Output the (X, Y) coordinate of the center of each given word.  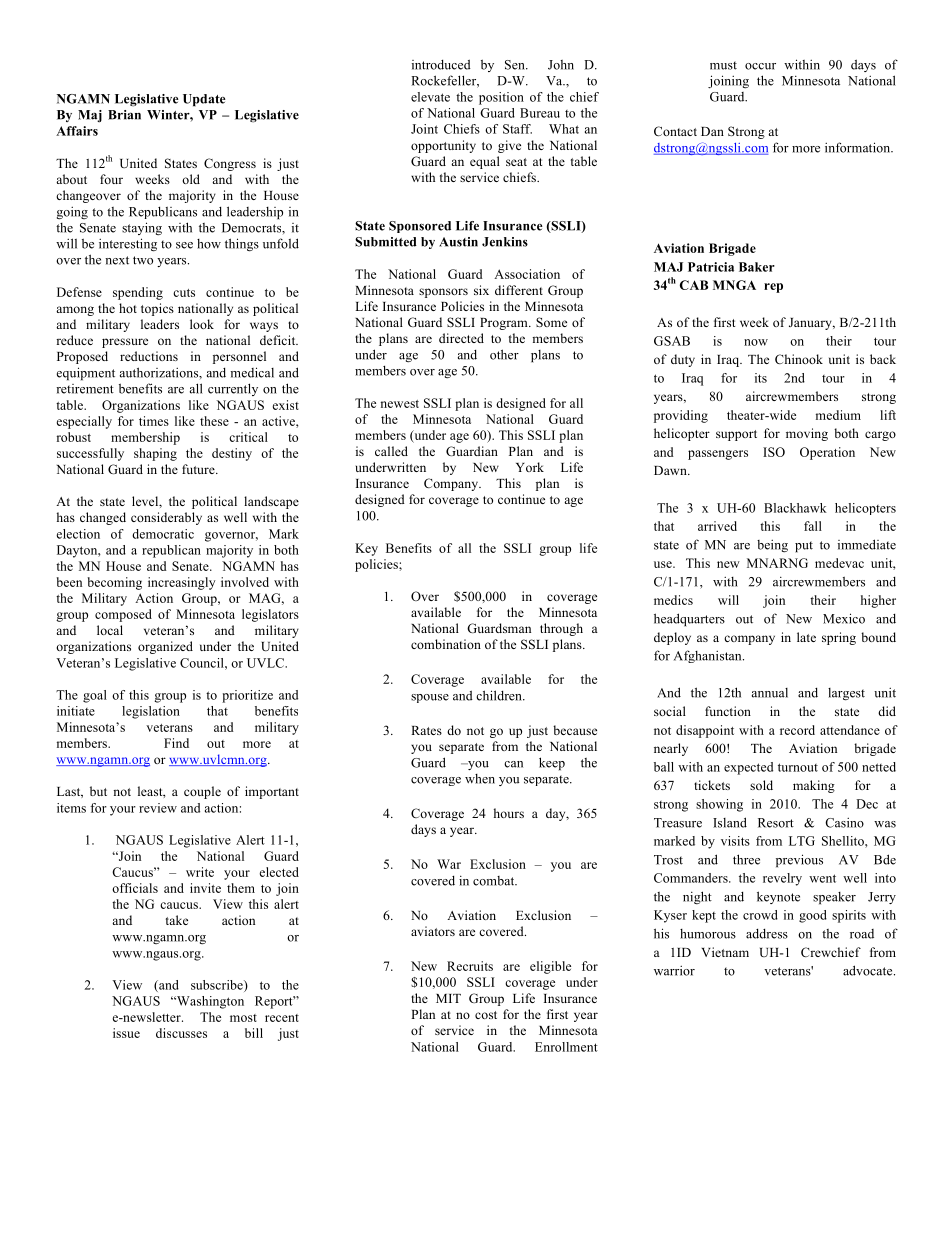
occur (760, 66)
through (561, 629)
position (501, 98)
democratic (163, 534)
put (804, 547)
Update (204, 100)
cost (486, 1015)
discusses (181, 1033)
